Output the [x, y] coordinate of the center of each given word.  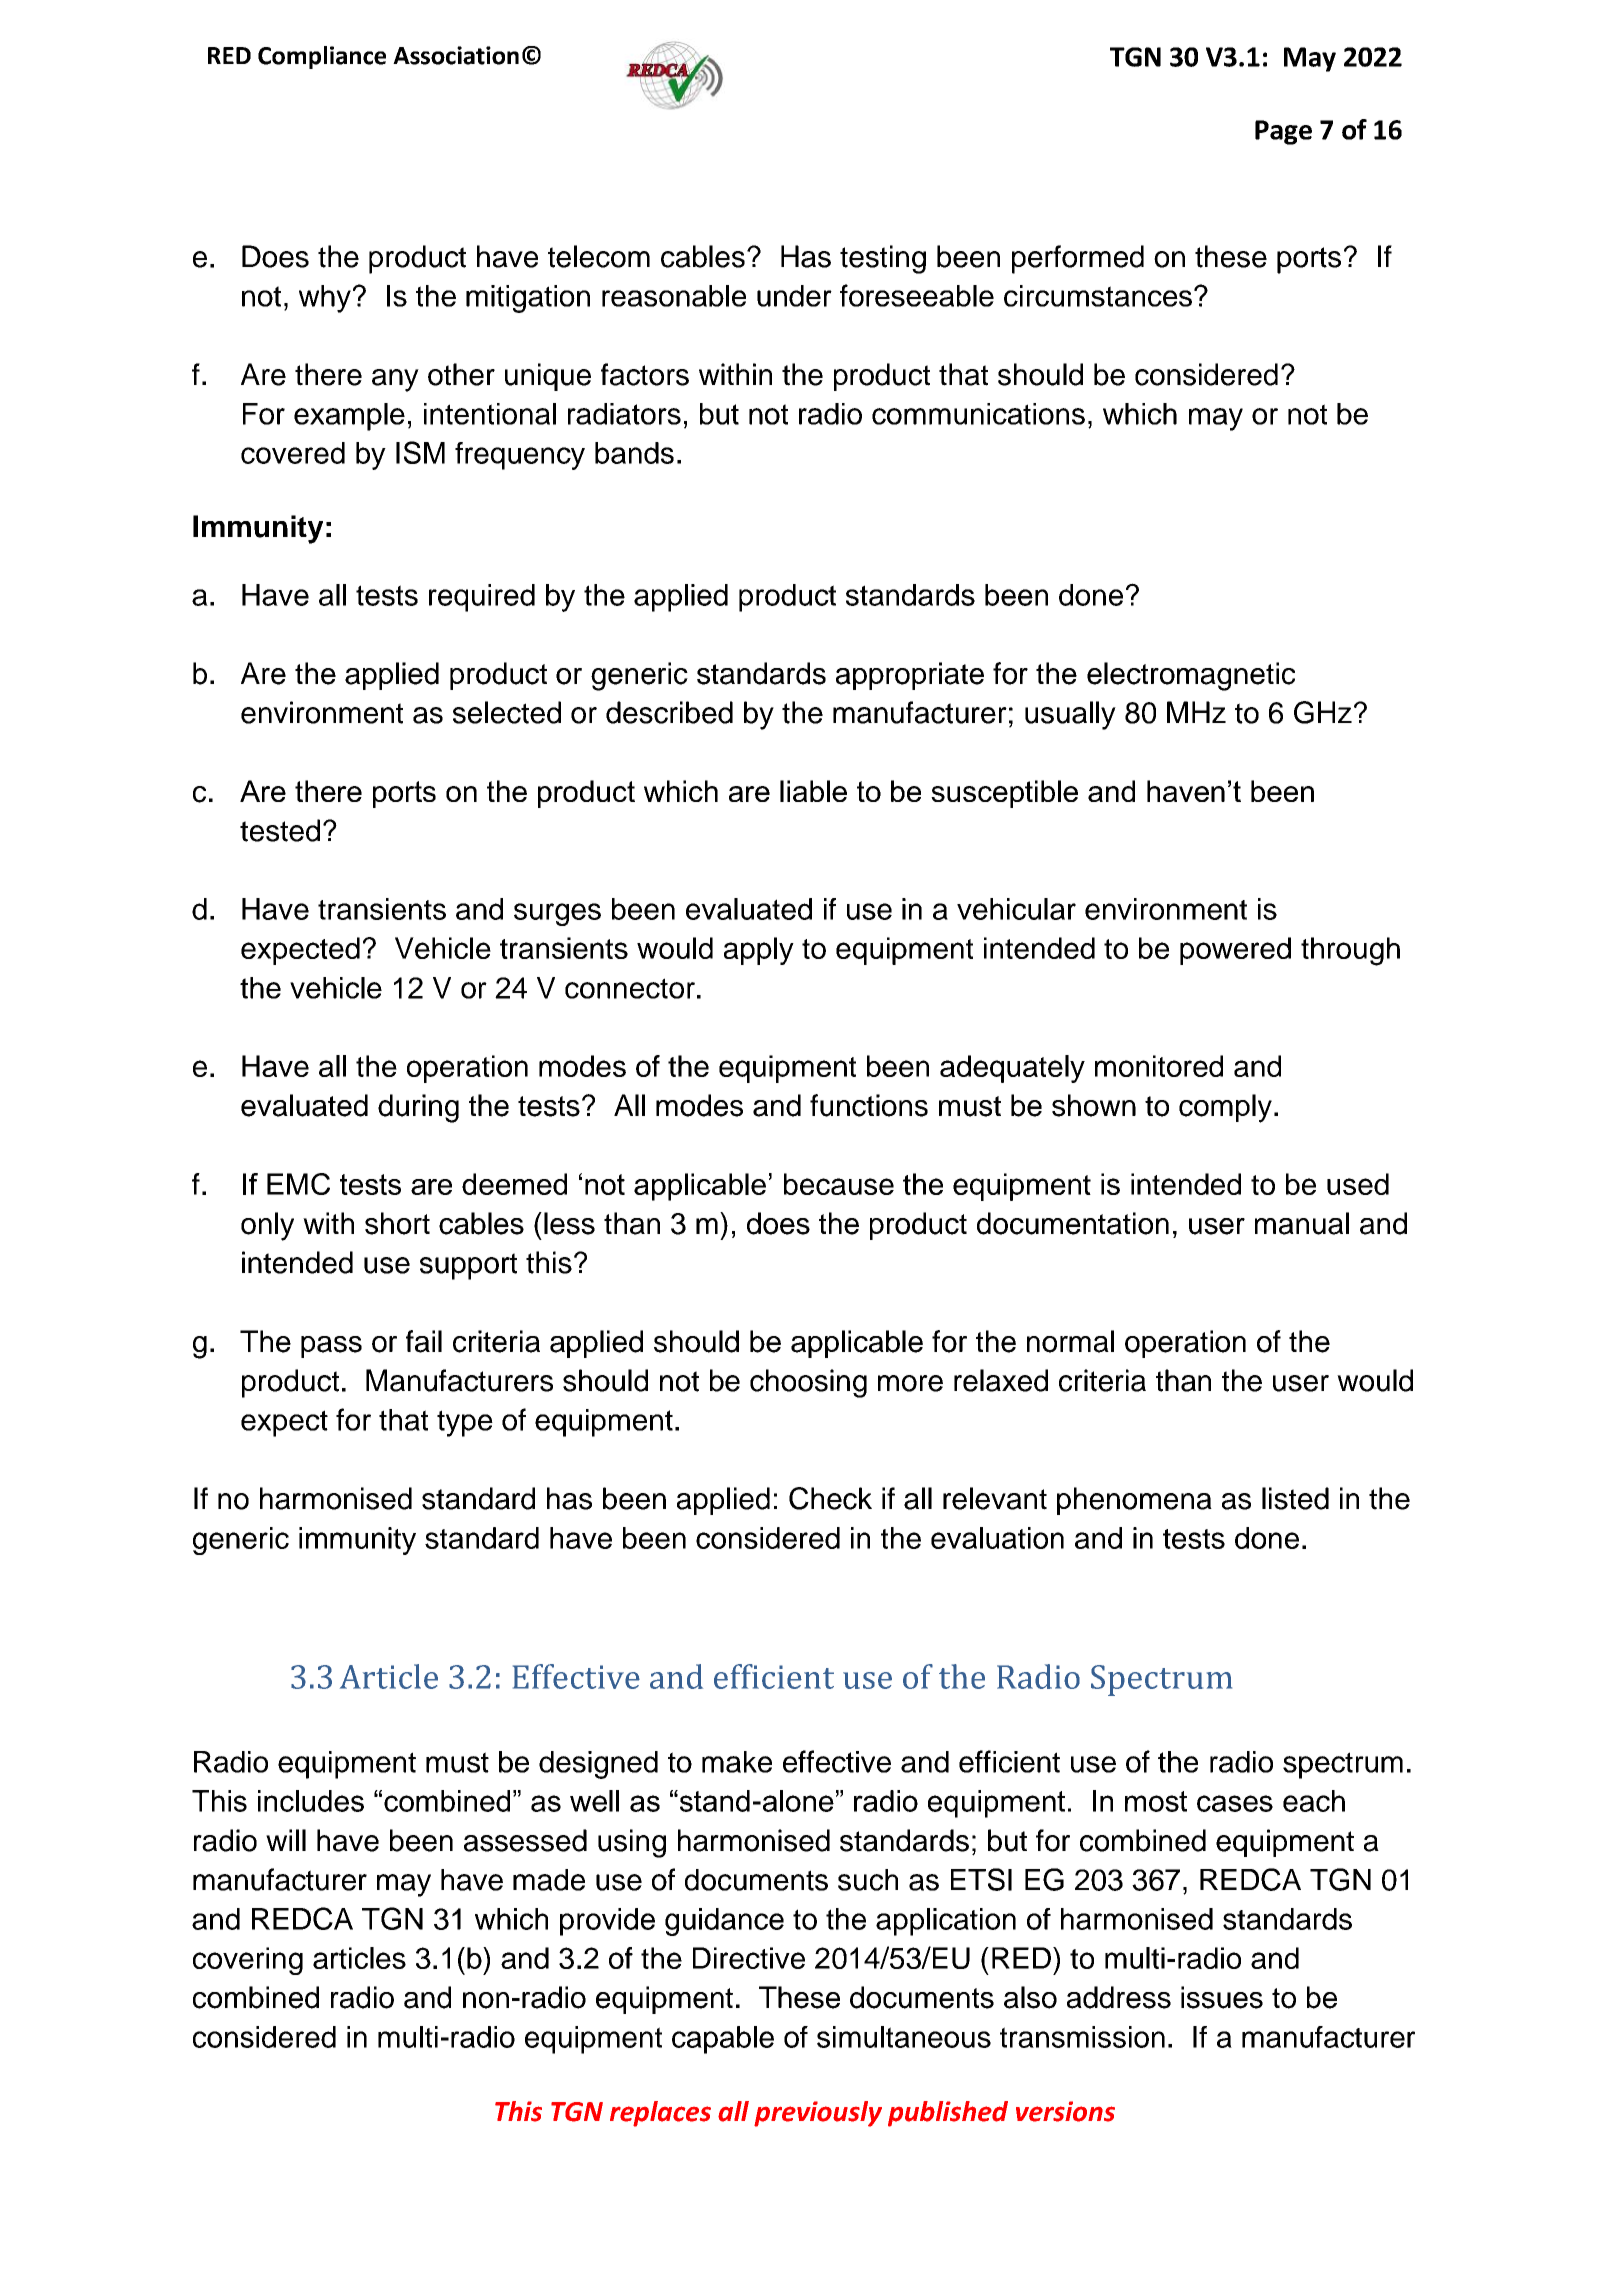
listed [1295, 1498]
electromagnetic [1191, 676]
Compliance [322, 57]
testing [883, 259]
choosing [808, 1383]
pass [331, 1347]
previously [818, 2114]
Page [1283, 132]
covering [248, 1961]
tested [280, 830]
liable [813, 791]
